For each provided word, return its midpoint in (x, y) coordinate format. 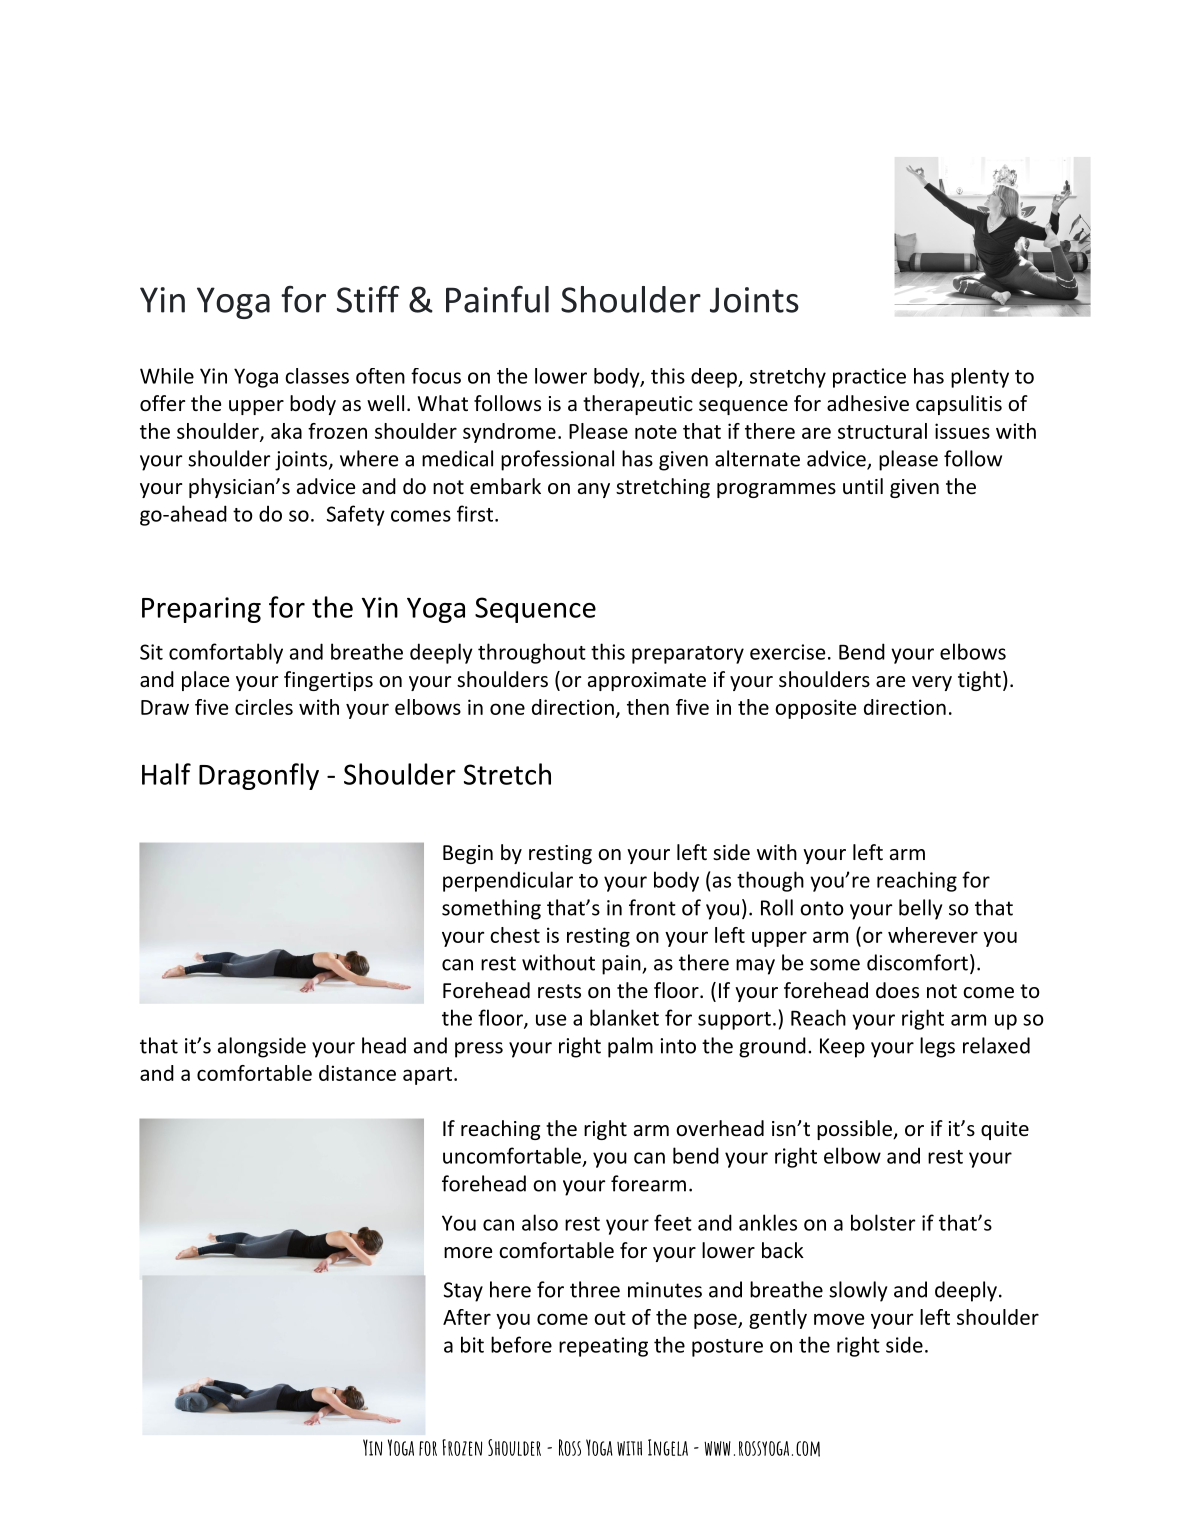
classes (317, 376)
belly (920, 909)
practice (869, 378)
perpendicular (508, 881)
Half (166, 774)
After (467, 1317)
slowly (858, 1291)
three (595, 1289)
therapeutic (638, 405)
